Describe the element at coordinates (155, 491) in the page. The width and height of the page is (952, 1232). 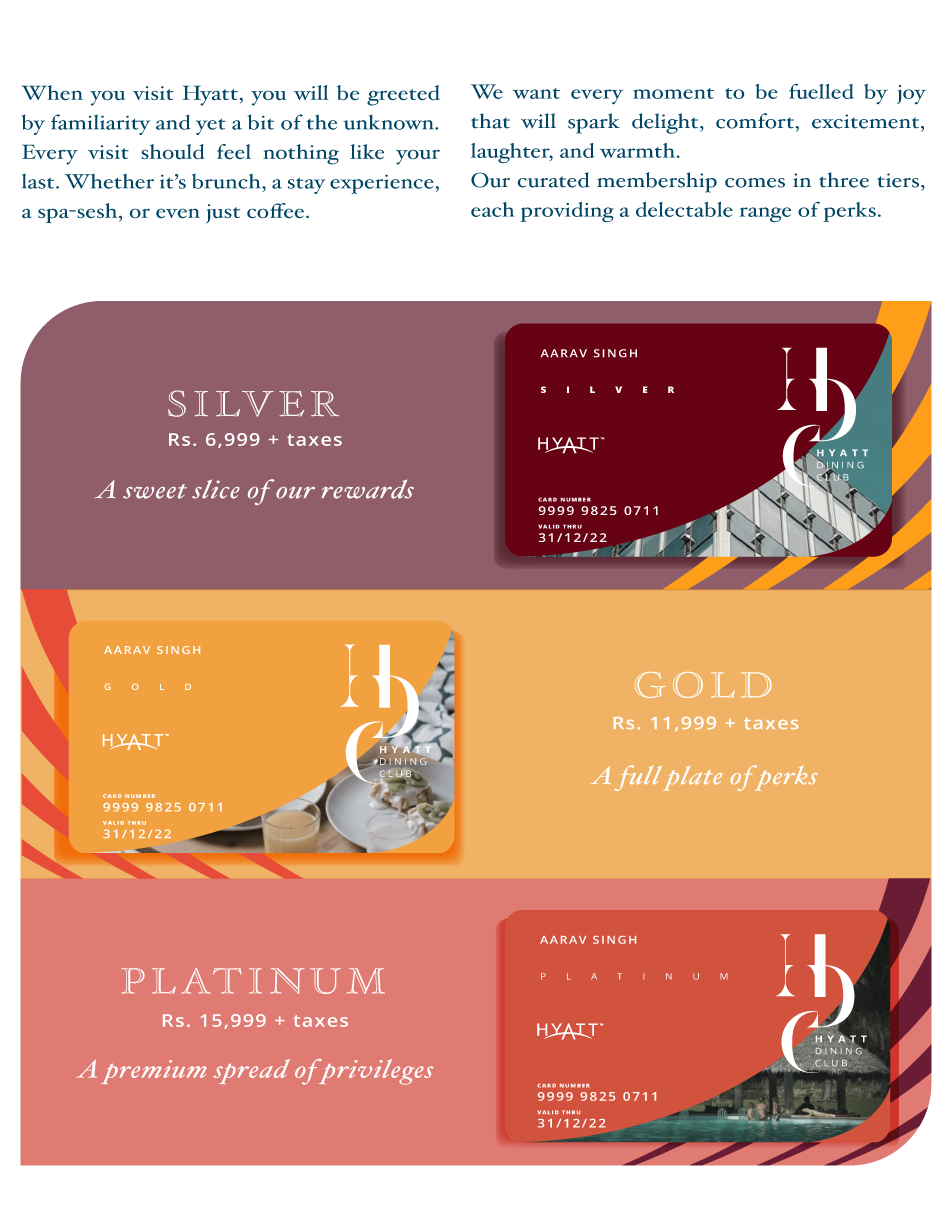
I see `sweet` at that location.
